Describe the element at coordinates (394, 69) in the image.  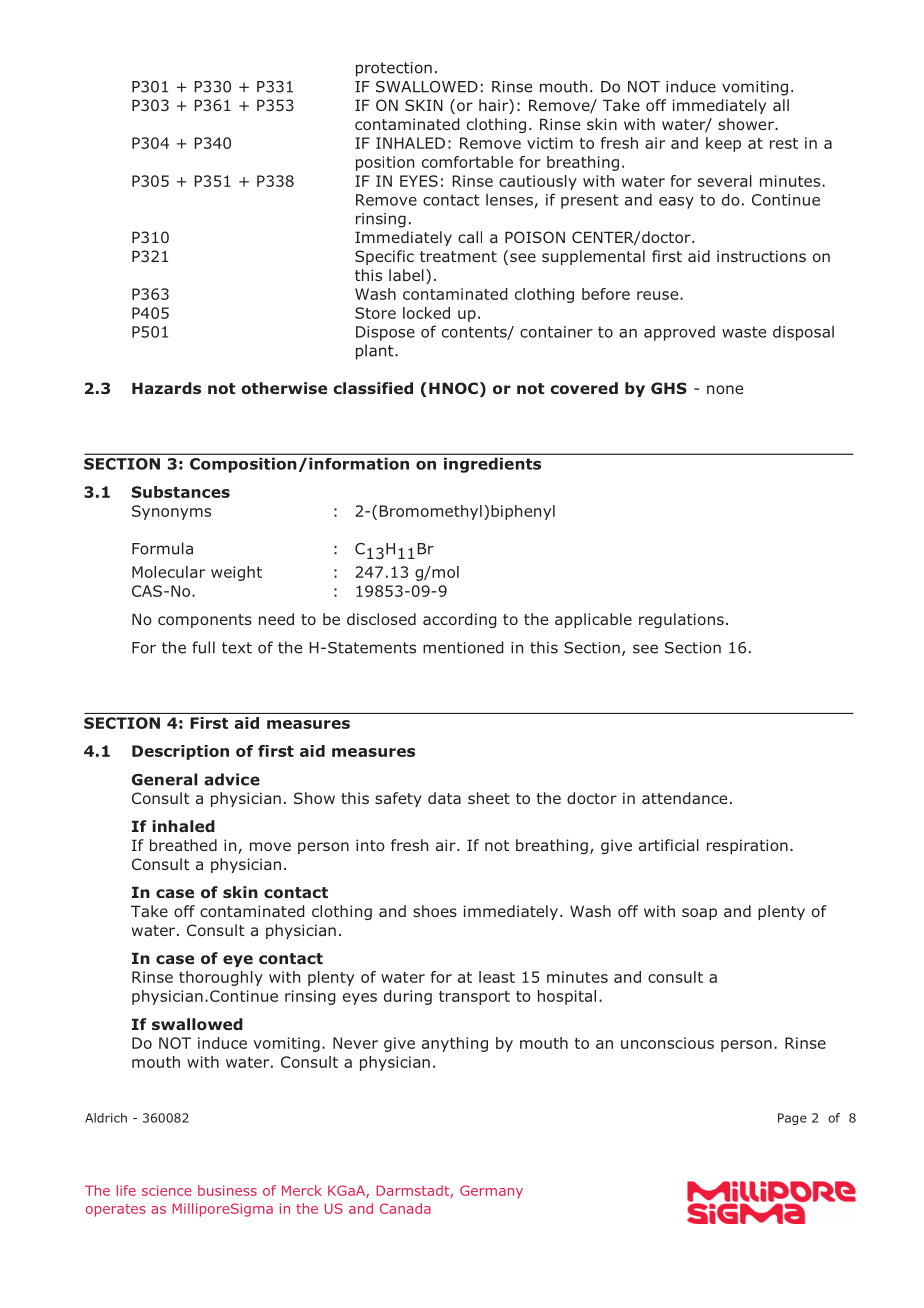
I see `protection` at that location.
